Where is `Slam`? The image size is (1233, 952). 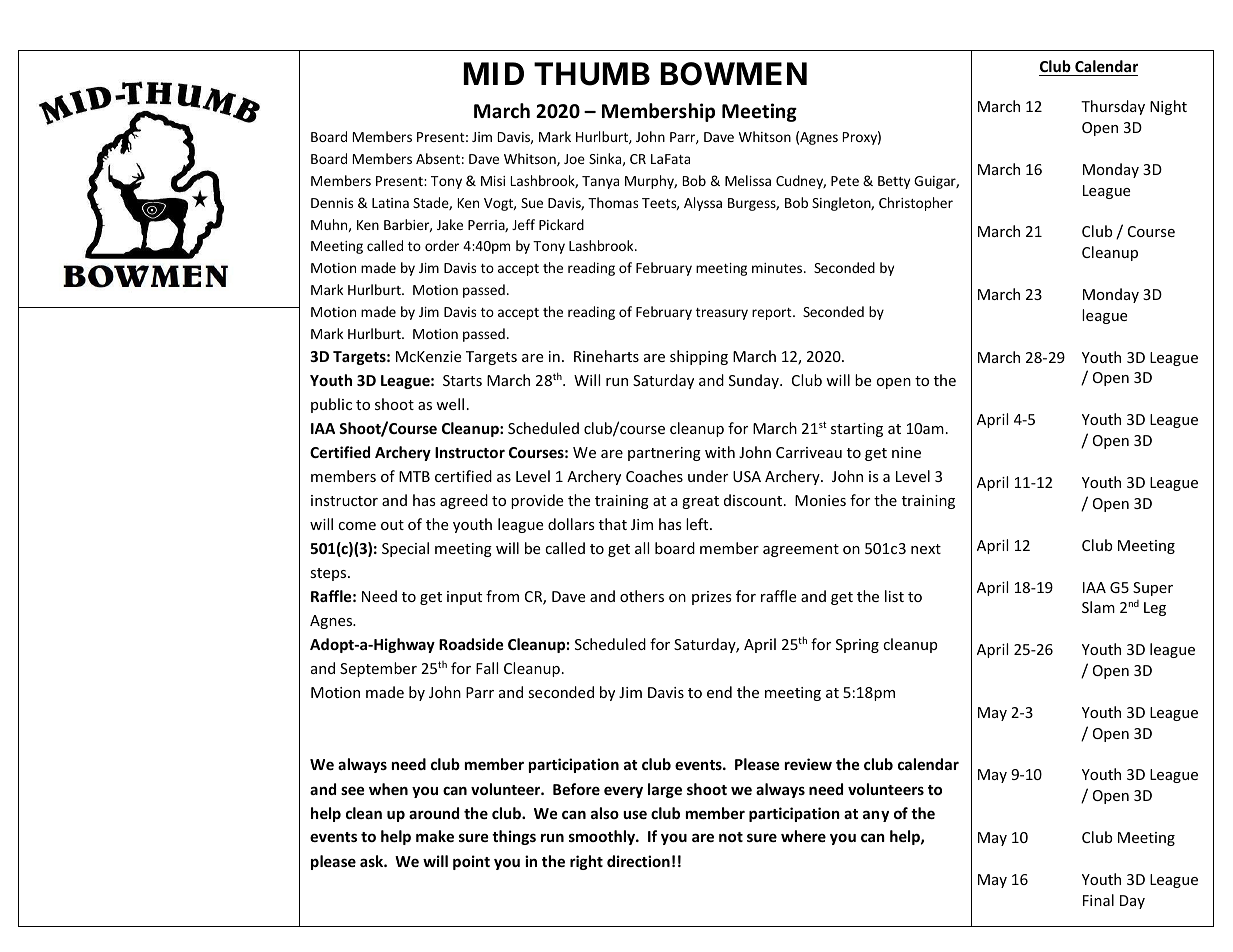
Slam is located at coordinates (1098, 607).
